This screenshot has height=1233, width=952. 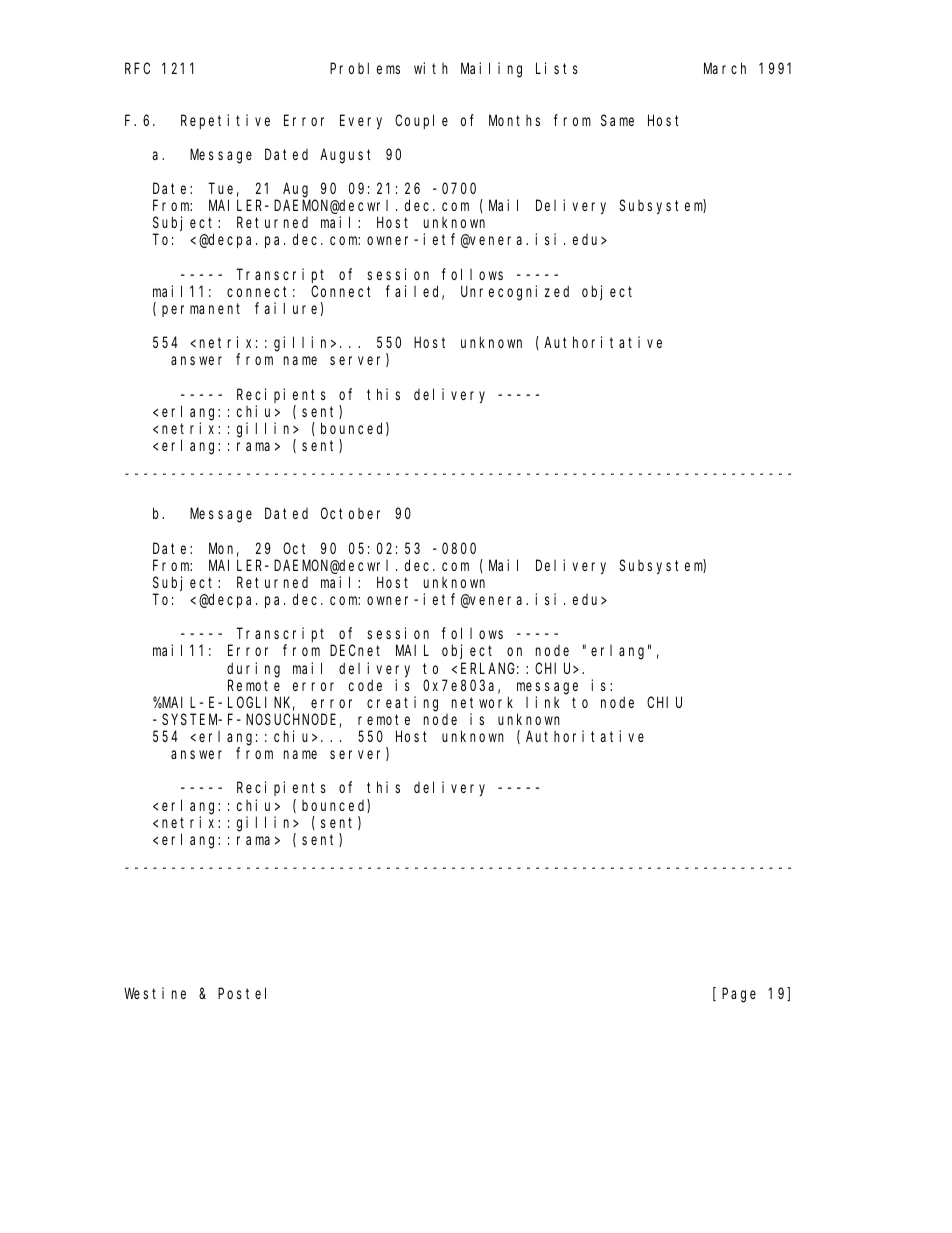 What do you see at coordinates (739, 995) in the screenshot?
I see `Page` at bounding box center [739, 995].
